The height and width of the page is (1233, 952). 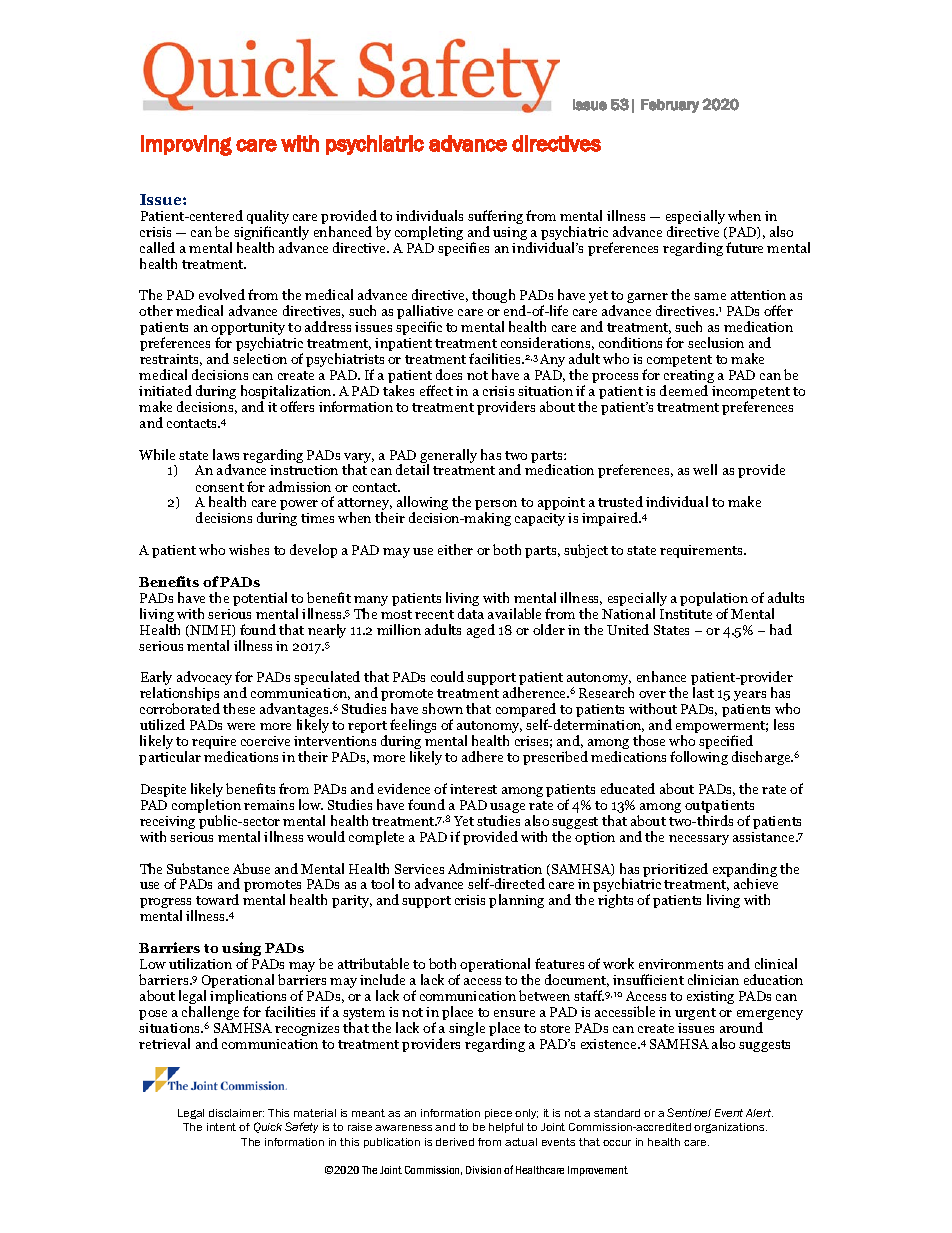 What do you see at coordinates (221, 1127) in the page?
I see `intent` at bounding box center [221, 1127].
